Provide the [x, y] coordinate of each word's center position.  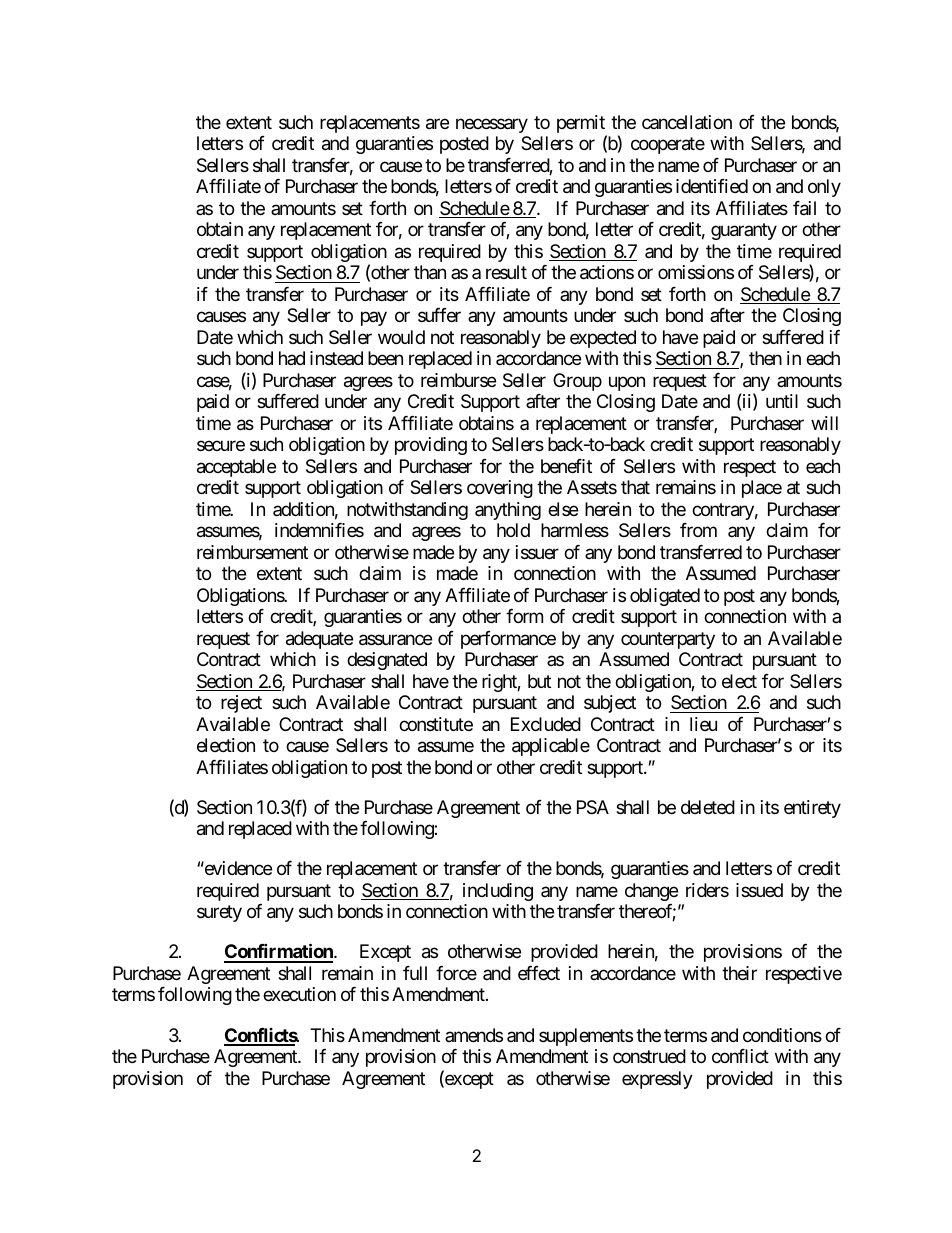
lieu [703, 724]
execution [299, 994]
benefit [566, 466]
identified [712, 186]
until [782, 401]
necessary [492, 125]
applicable [551, 747]
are [437, 124]
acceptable [236, 468]
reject [241, 704]
